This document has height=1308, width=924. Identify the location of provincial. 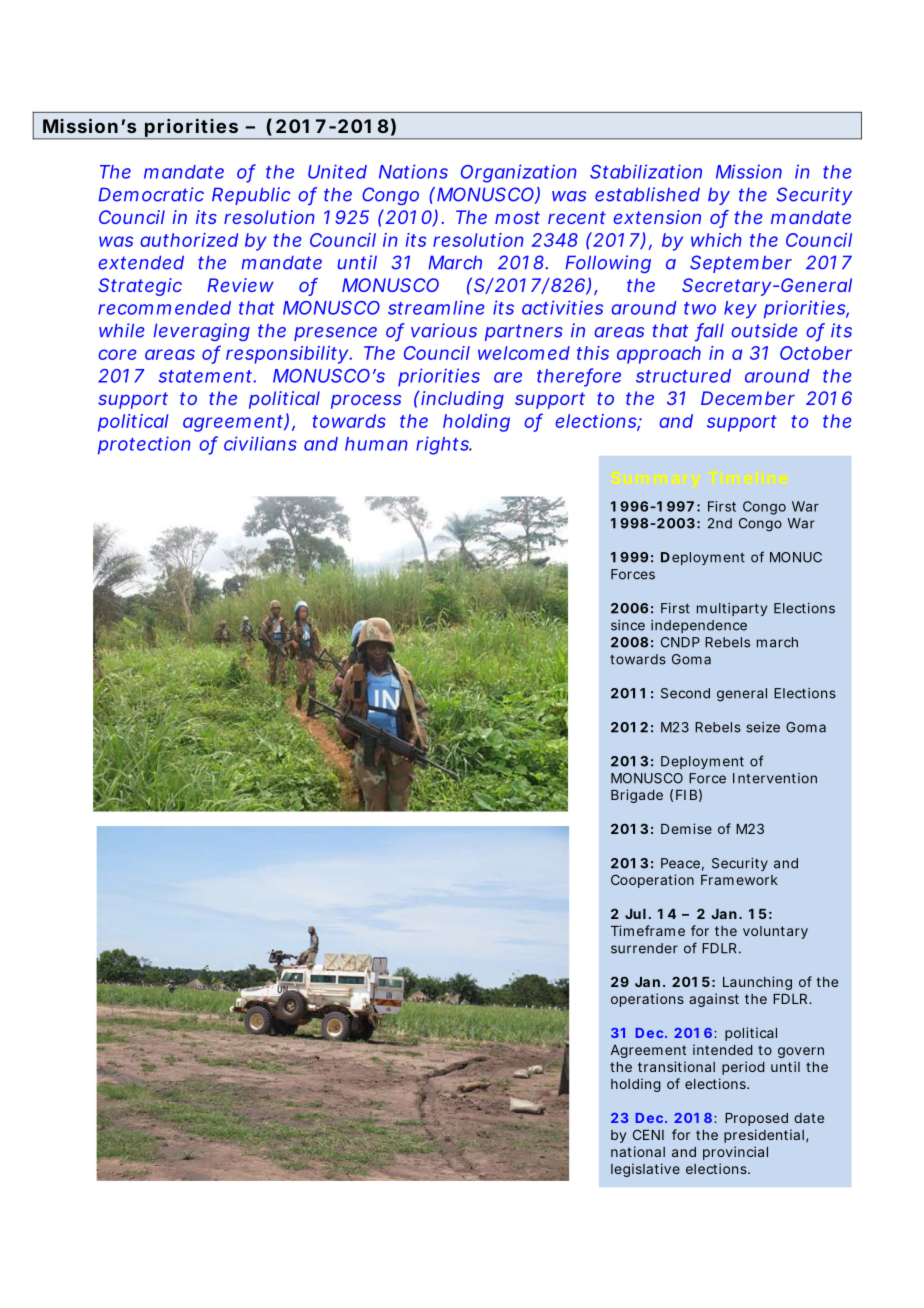
(735, 1153).
